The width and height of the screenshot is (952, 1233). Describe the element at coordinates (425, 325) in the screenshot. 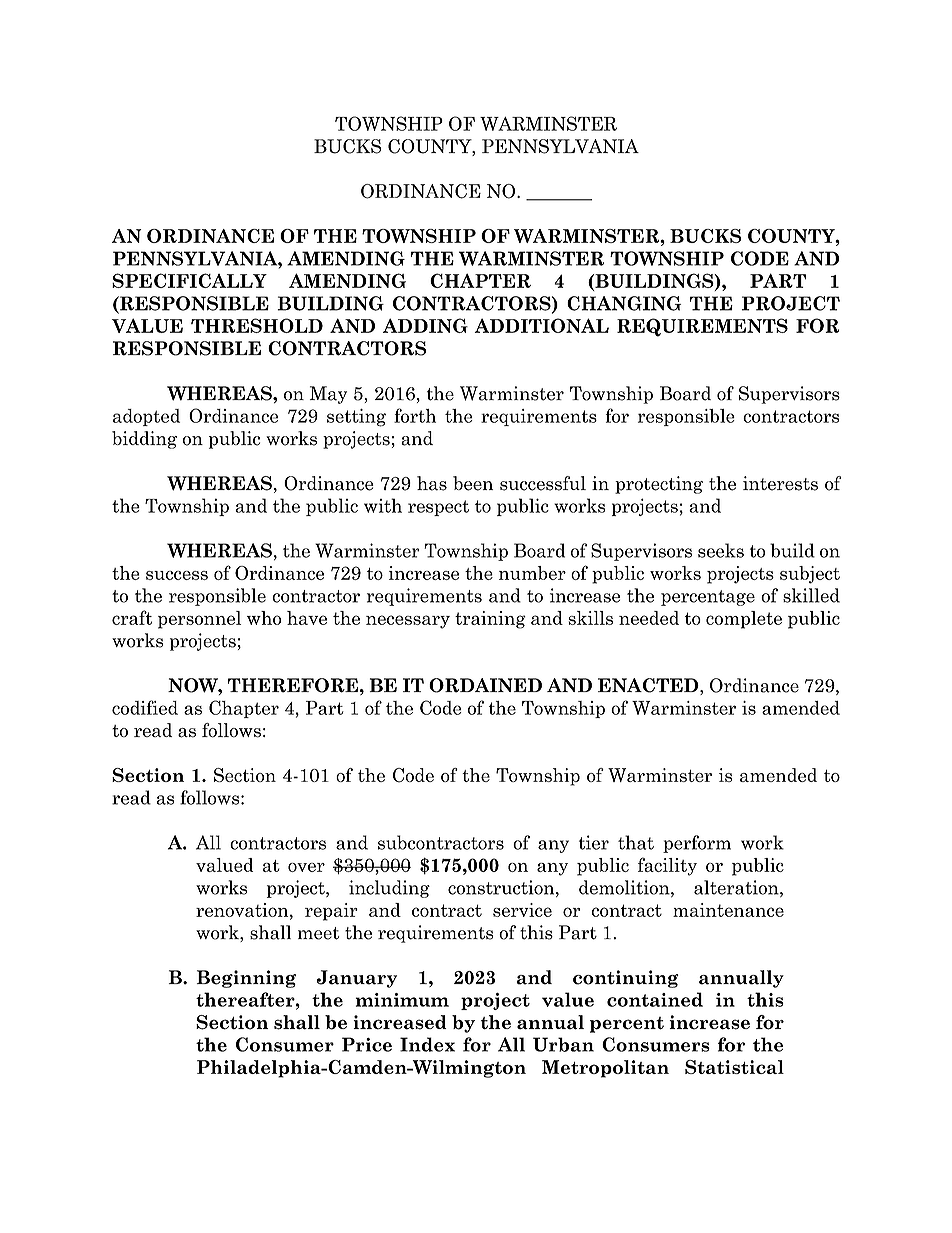

I see `ADDING` at that location.
